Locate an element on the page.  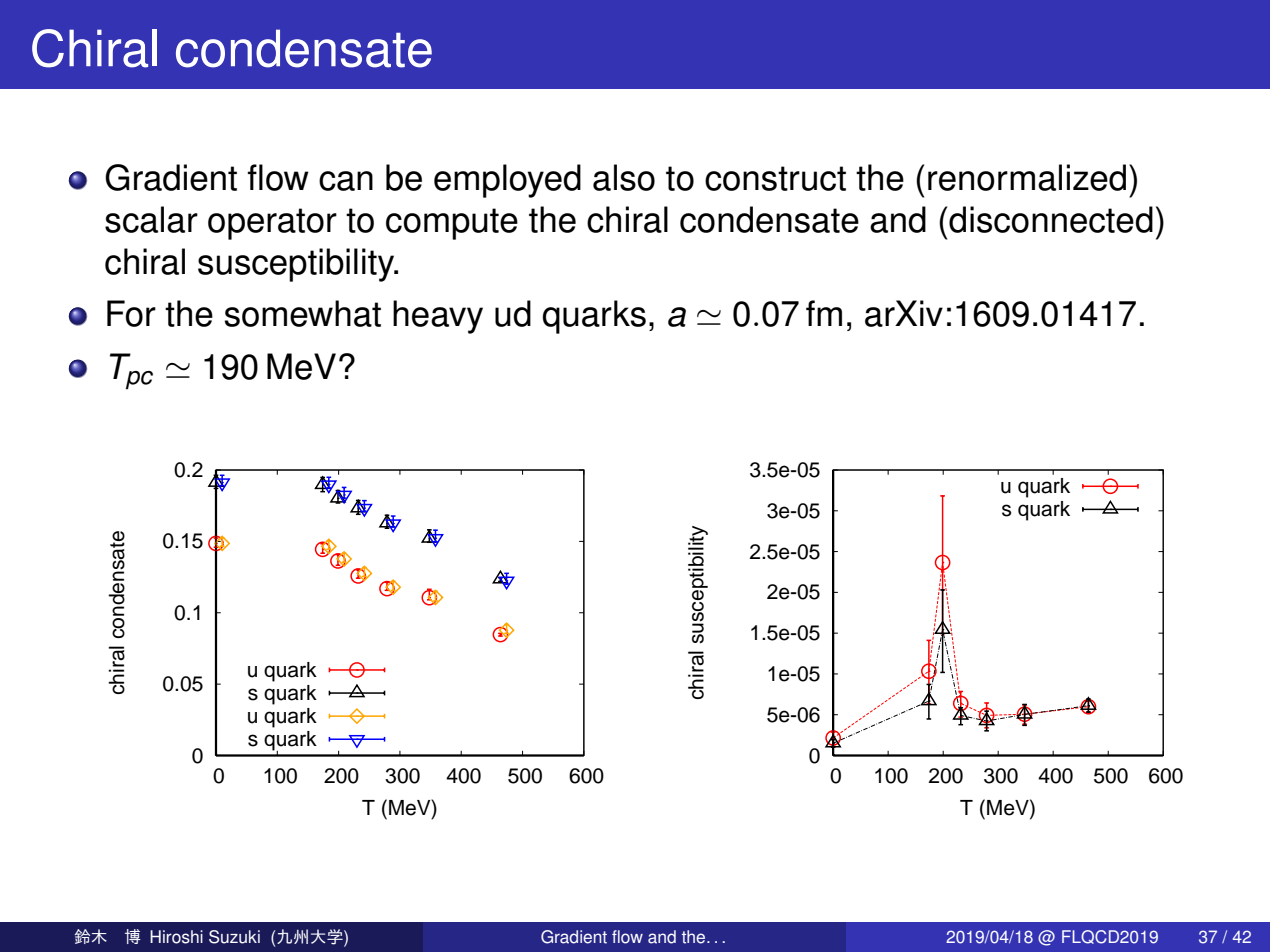
can is located at coordinates (346, 181).
